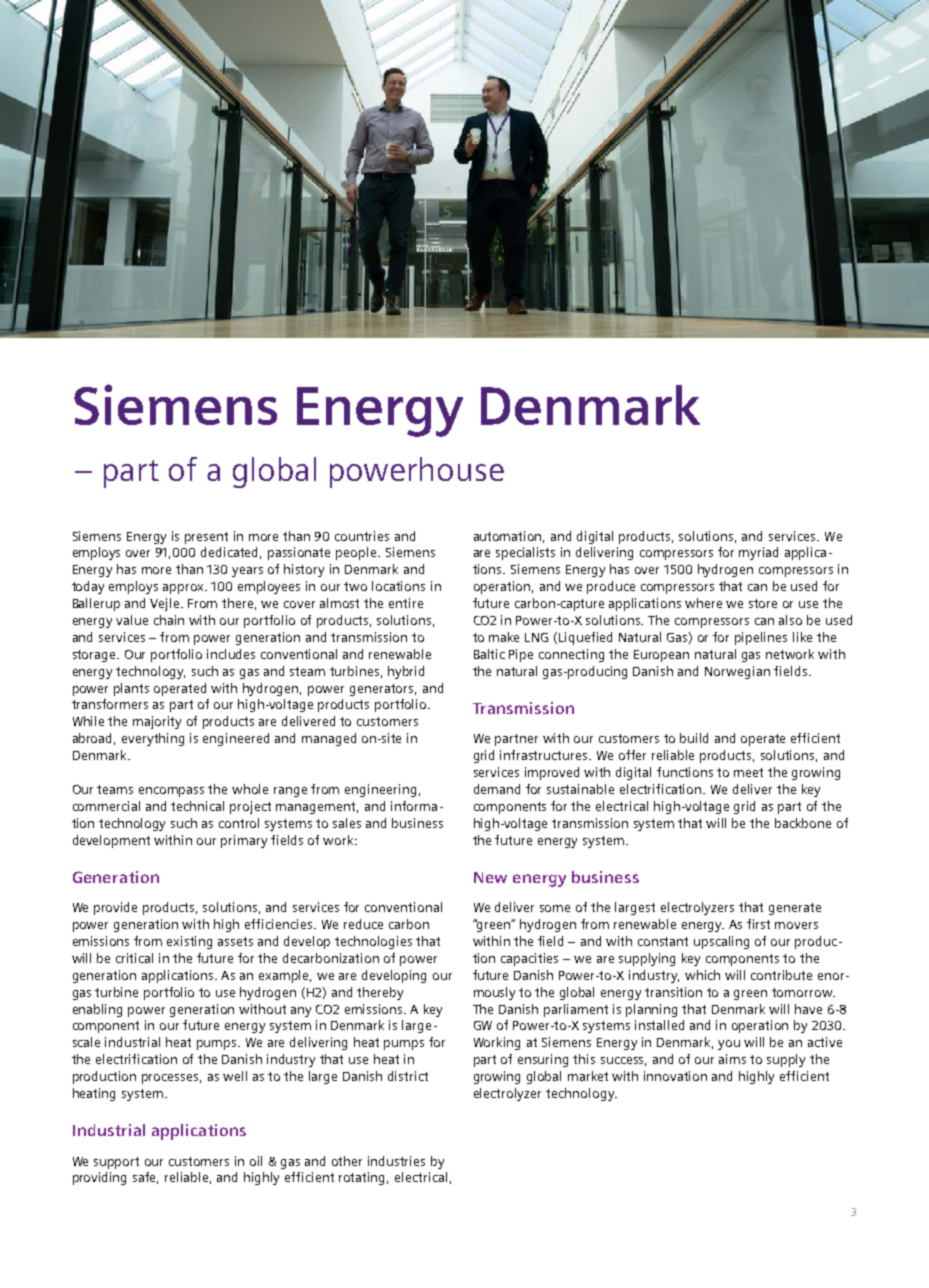 The image size is (929, 1288). What do you see at coordinates (803, 823) in the page?
I see `backbone` at bounding box center [803, 823].
